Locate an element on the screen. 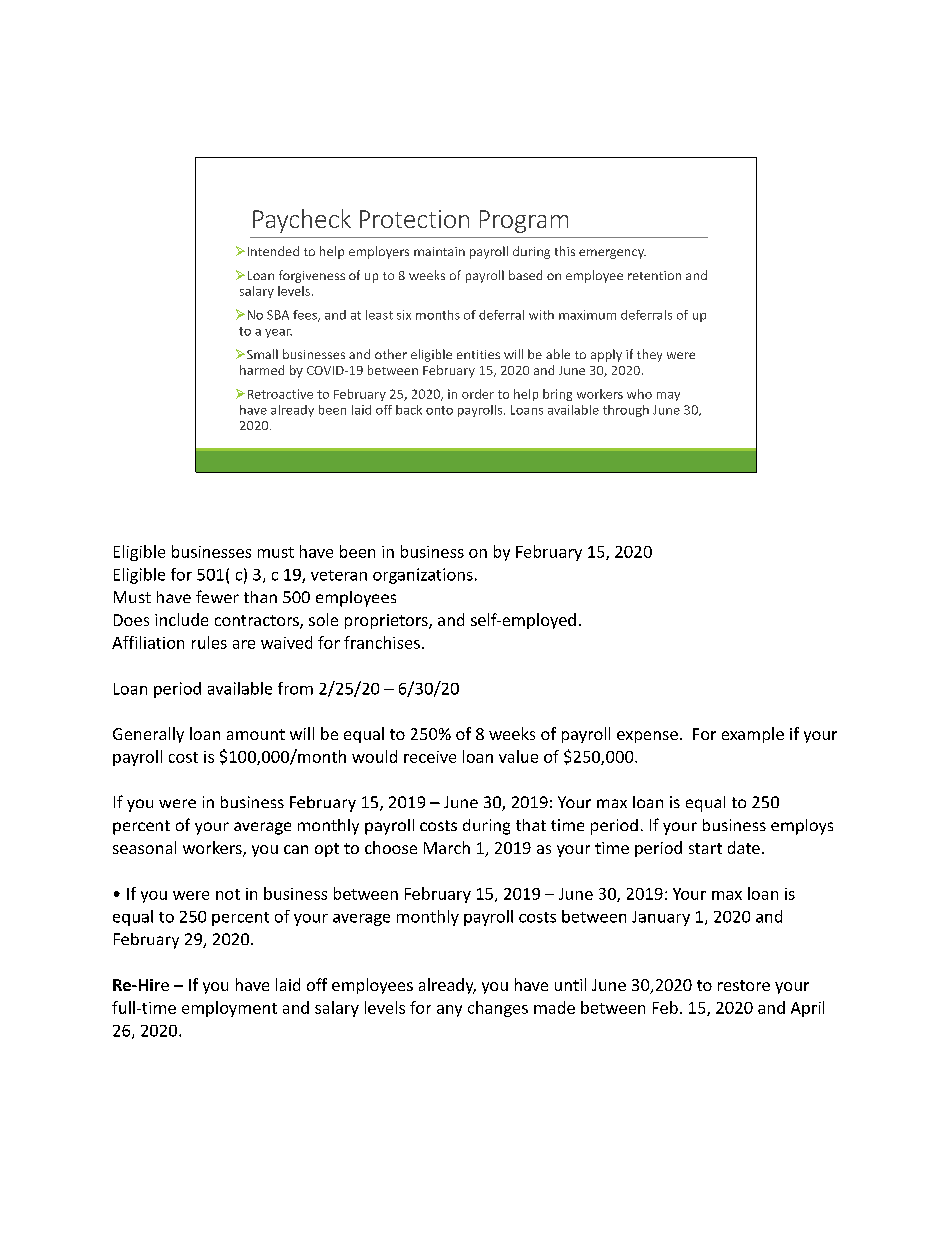  restore is located at coordinates (744, 985).
